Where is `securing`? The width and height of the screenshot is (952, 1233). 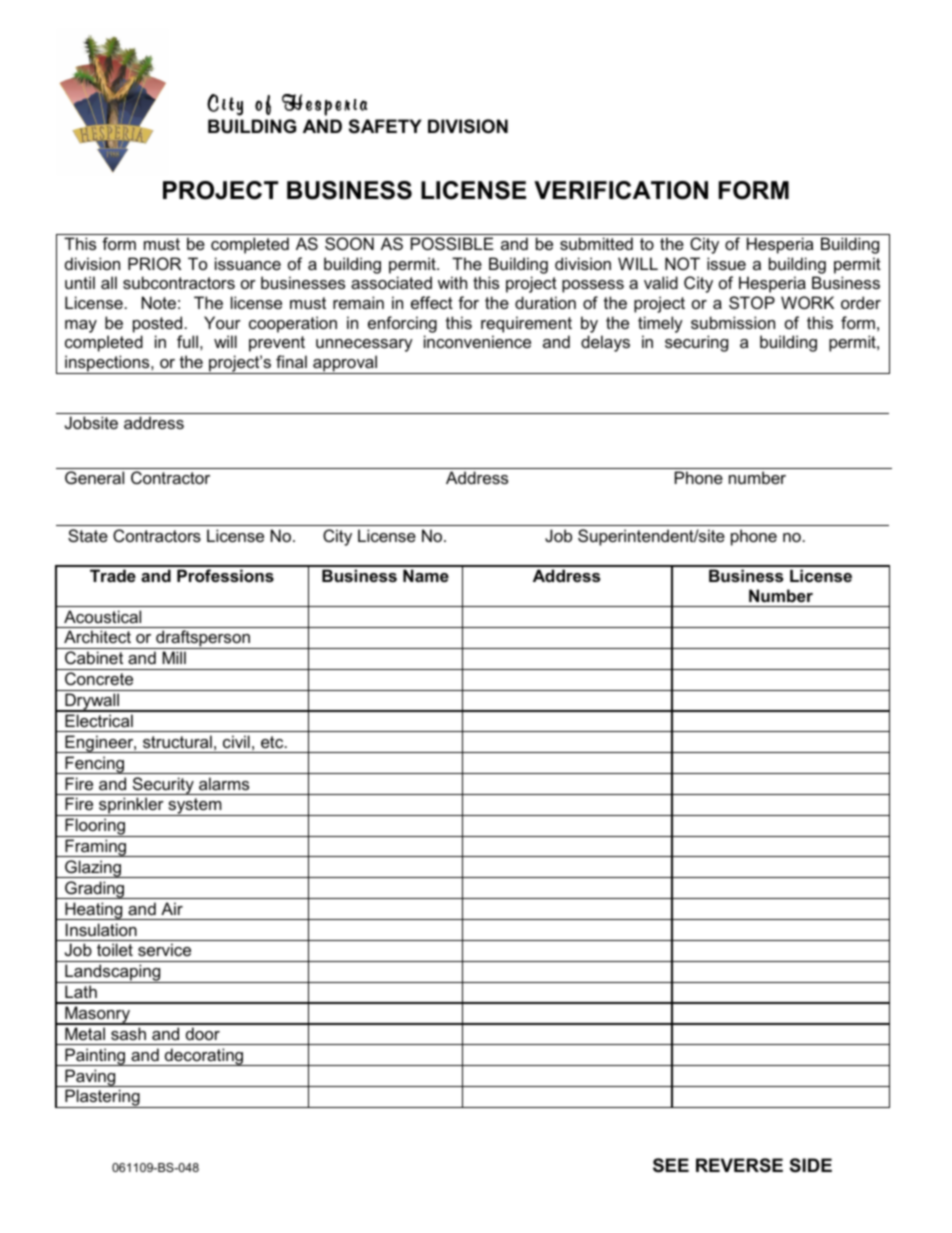
securing is located at coordinates (696, 343).
